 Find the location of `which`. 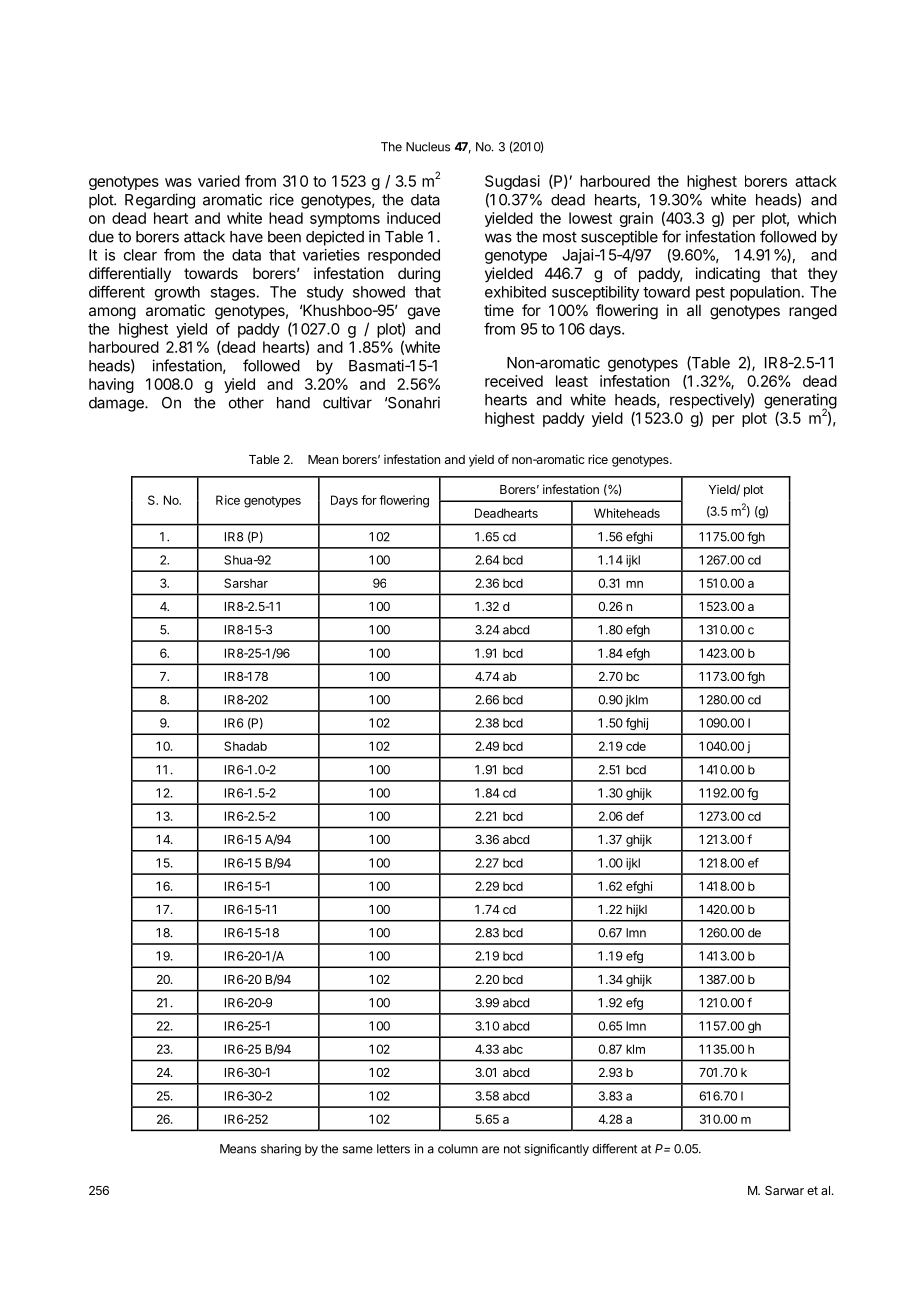

which is located at coordinates (817, 218).
